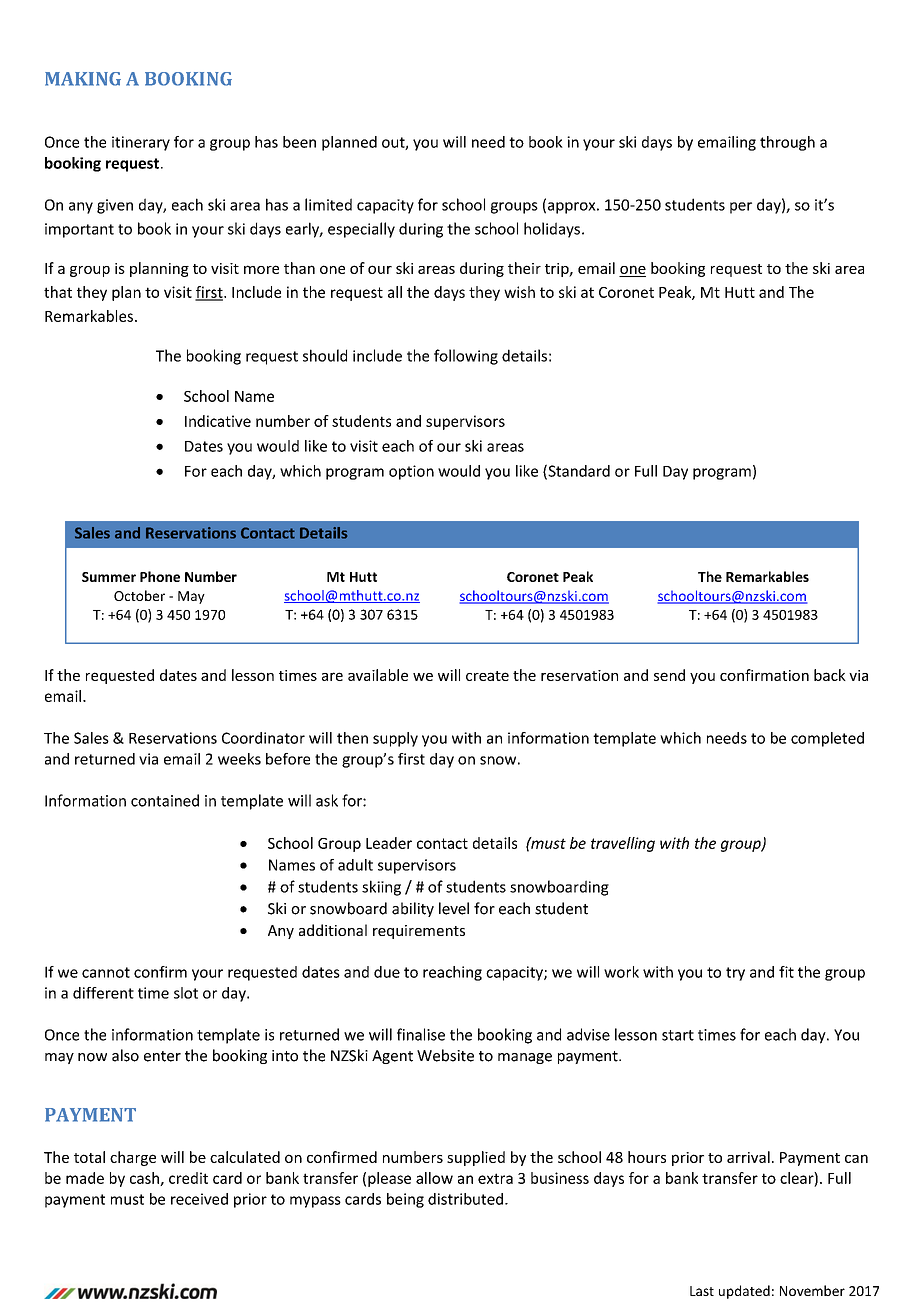 Image resolution: width=924 pixels, height=1308 pixels. I want to click on send, so click(669, 675).
